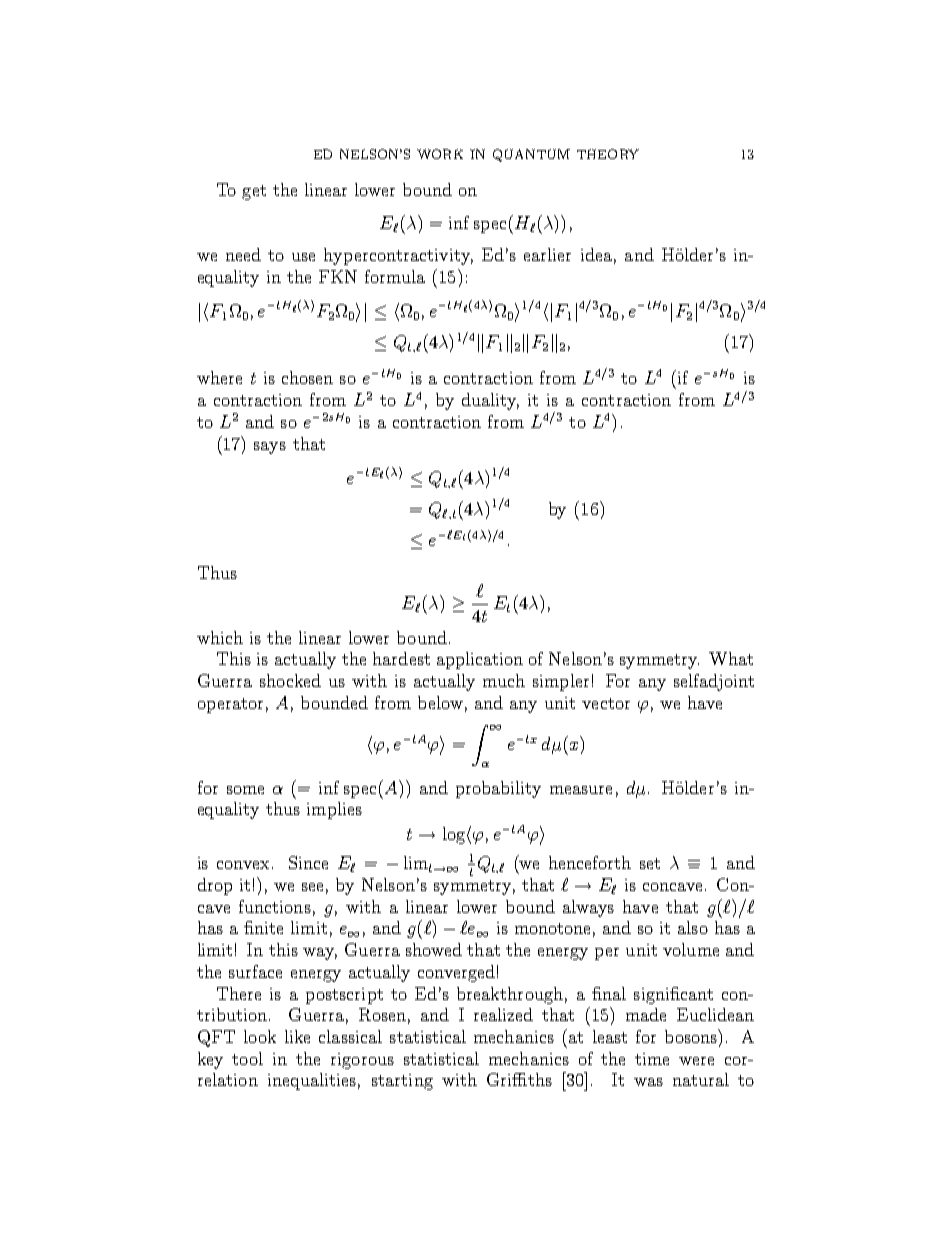 Image resolution: width=952 pixels, height=1233 pixels. What do you see at coordinates (254, 192) in the document?
I see `get` at bounding box center [254, 192].
